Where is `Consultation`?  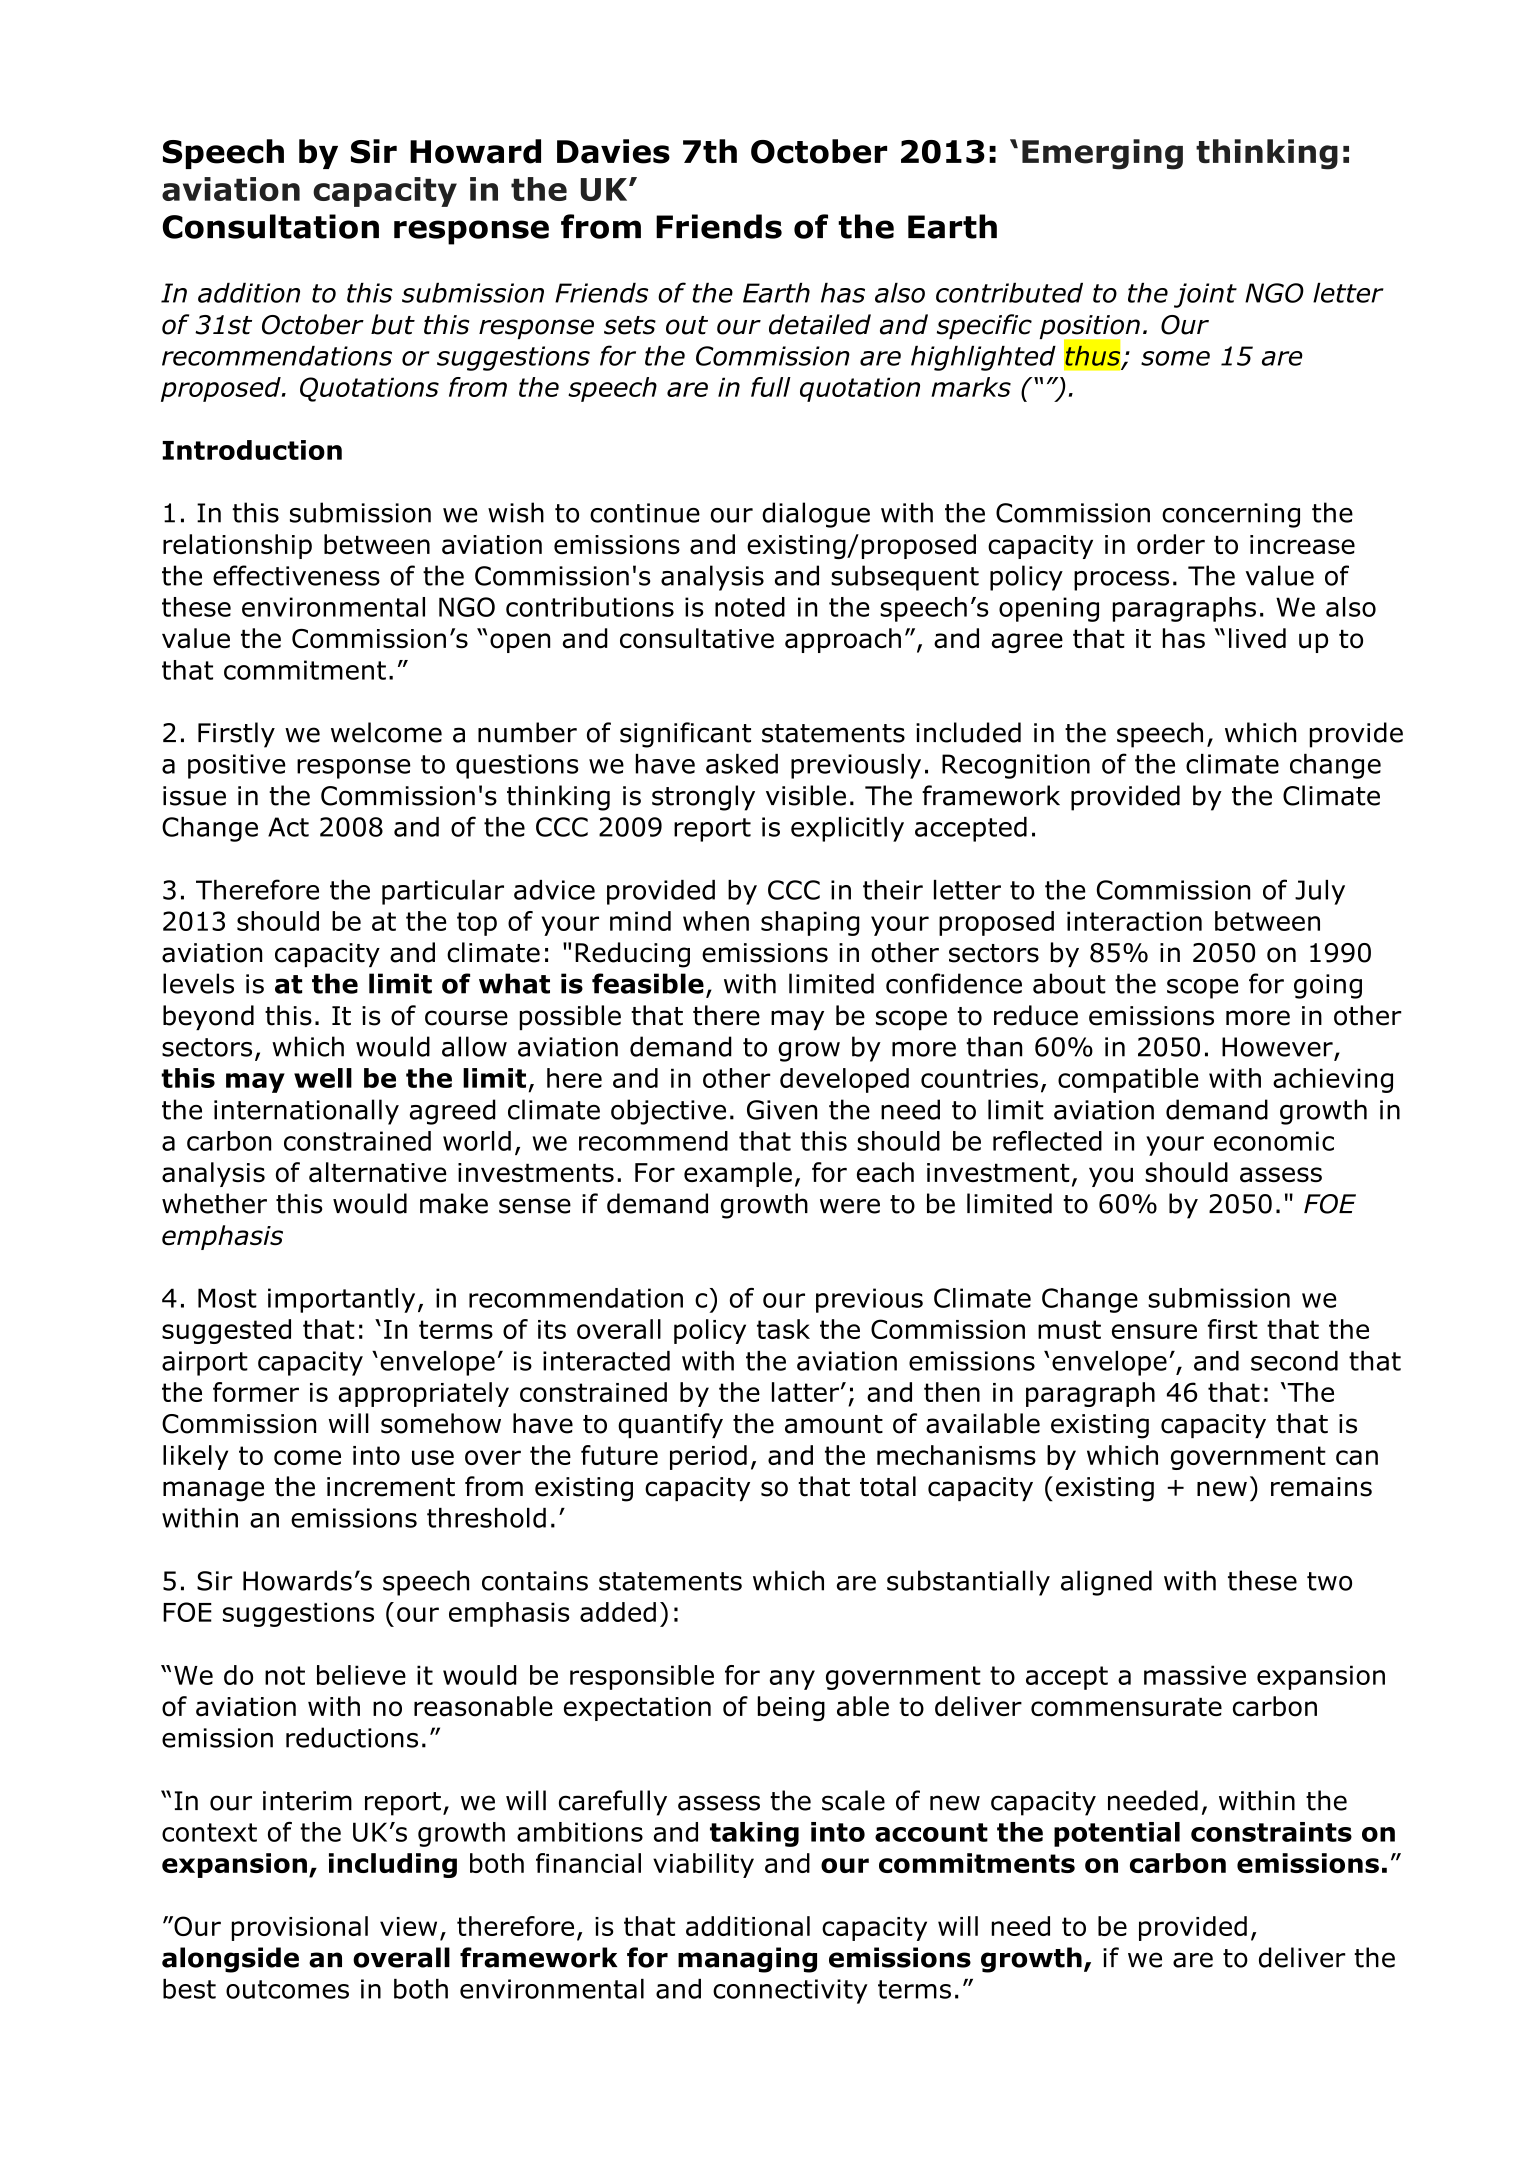 Consultation is located at coordinates (271, 226).
